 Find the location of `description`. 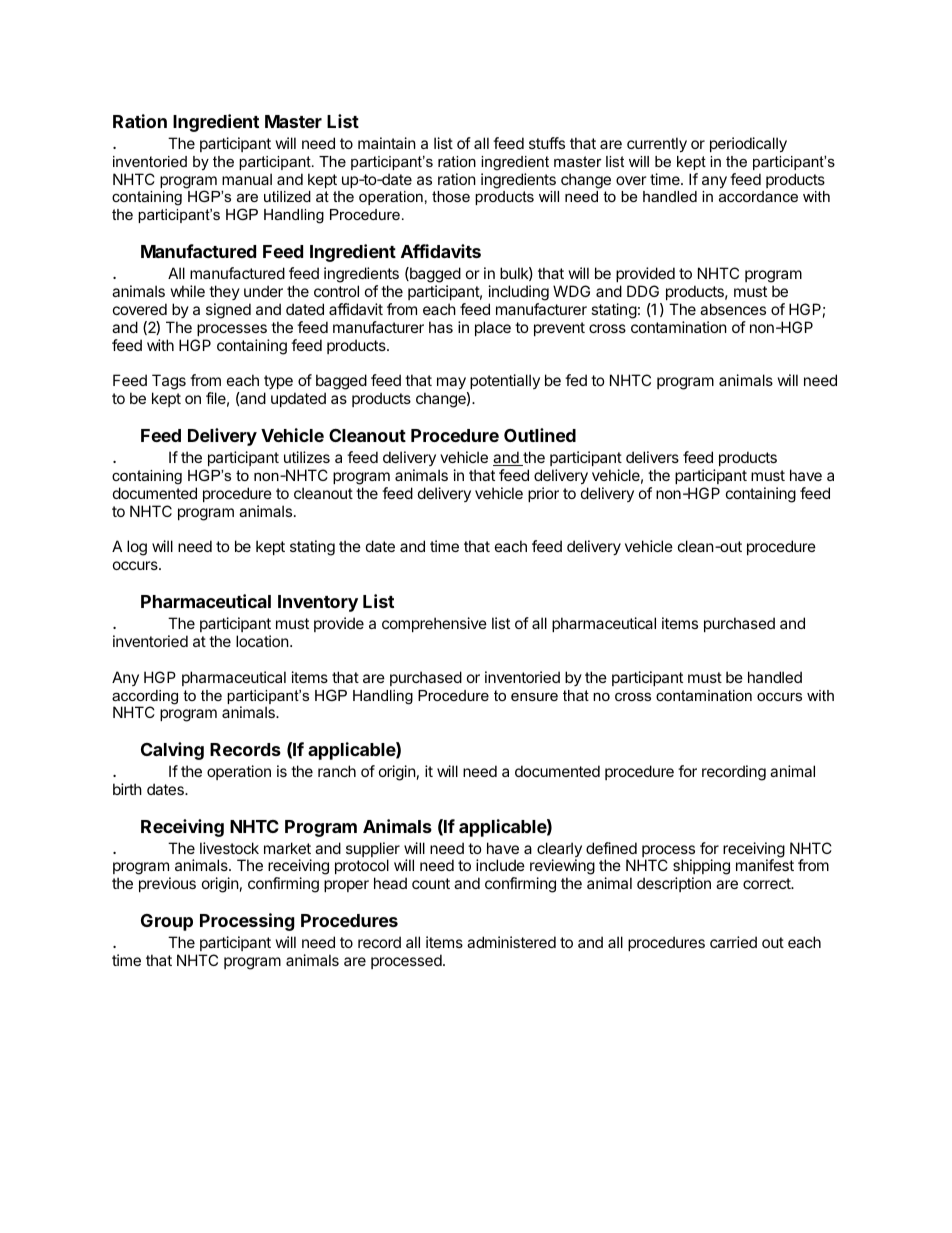

description is located at coordinates (674, 884).
